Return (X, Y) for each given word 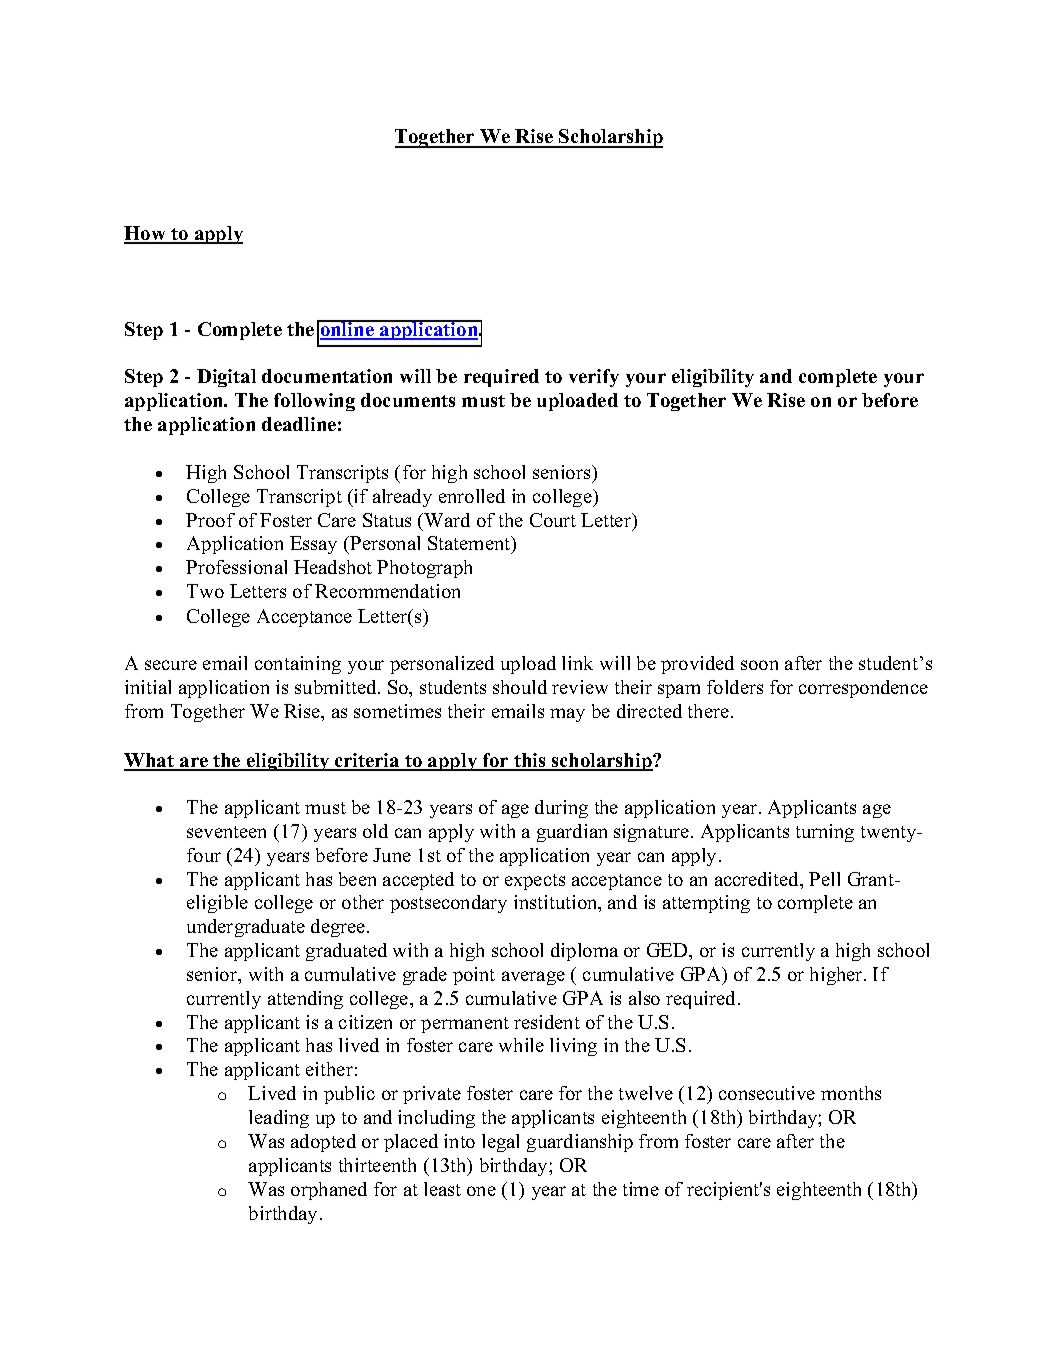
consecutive (767, 1093)
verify (594, 378)
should (520, 687)
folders (735, 687)
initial (148, 687)
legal (500, 1143)
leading (279, 1119)
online (347, 329)
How (146, 234)
